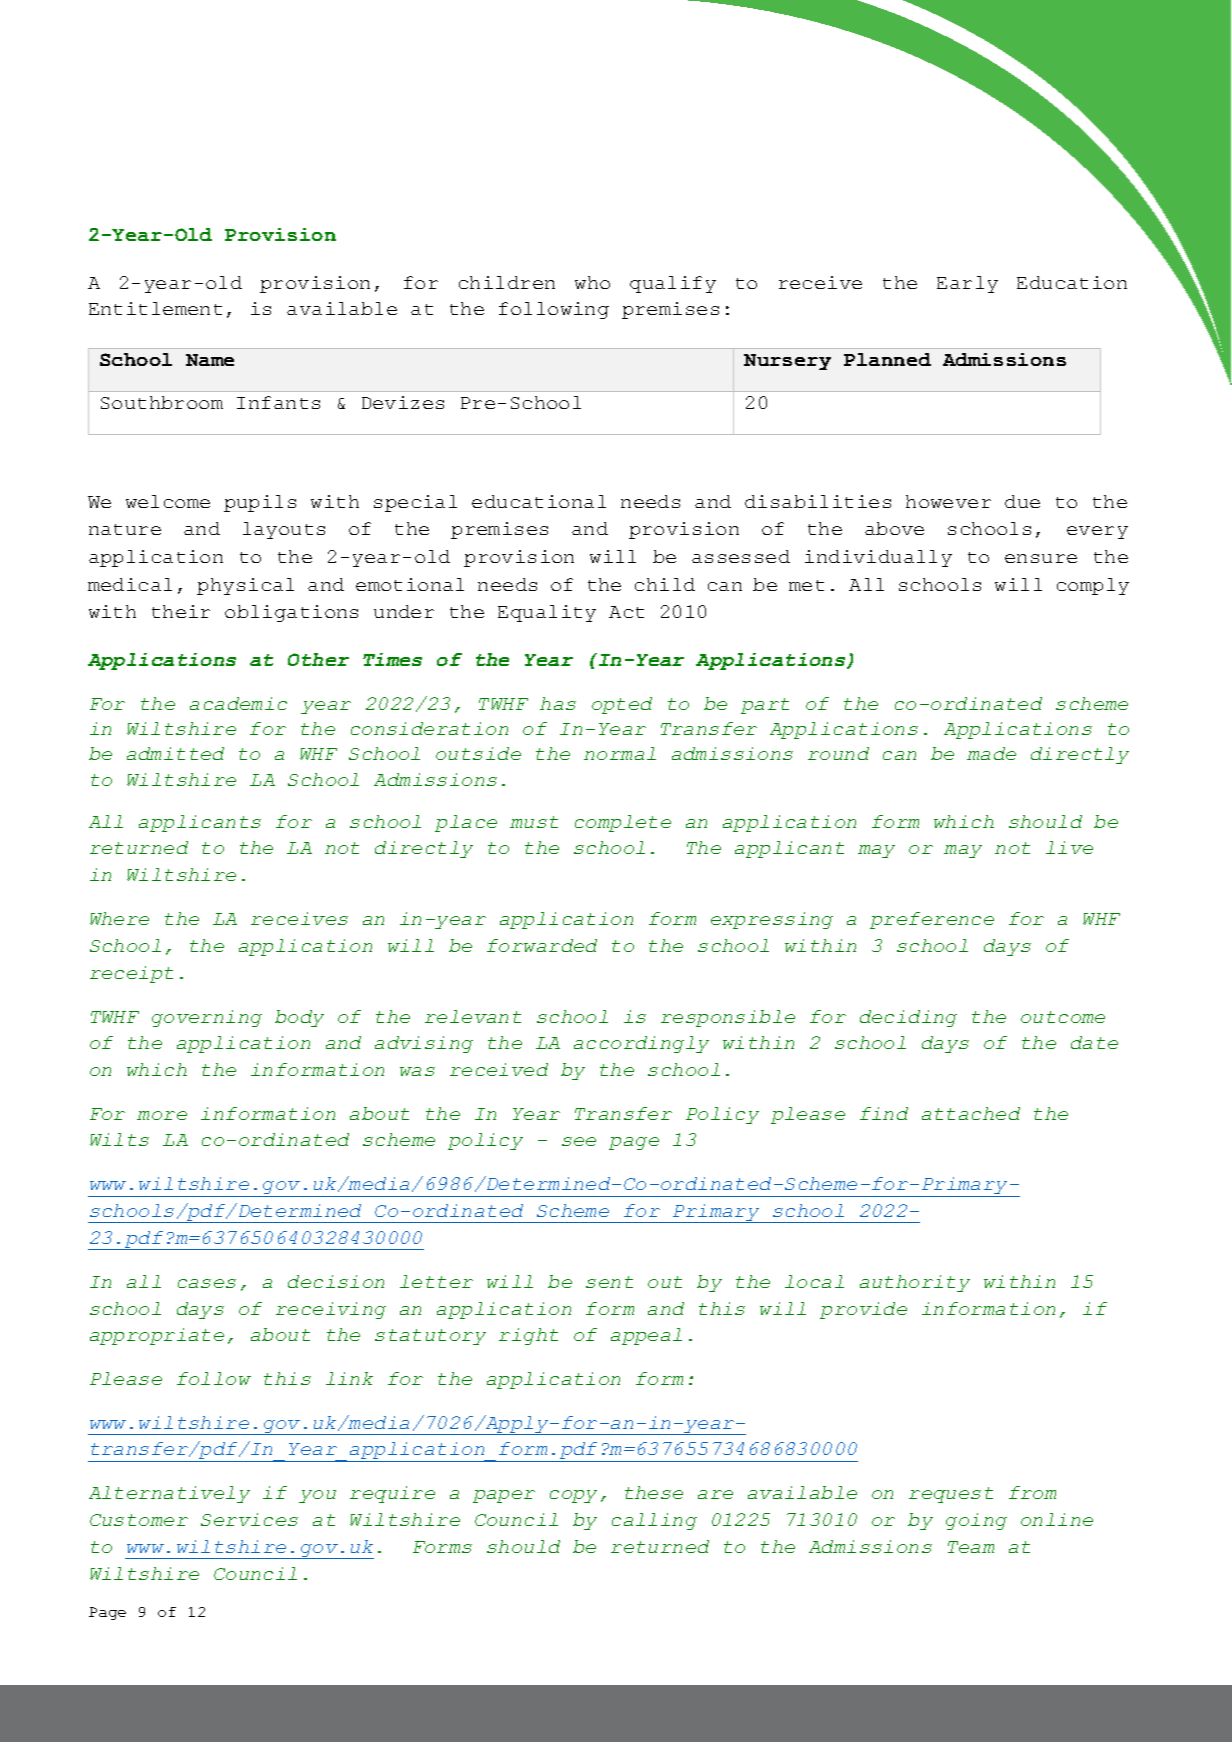 Image resolution: width=1232 pixels, height=1742 pixels. I want to click on physical, so click(245, 586).
